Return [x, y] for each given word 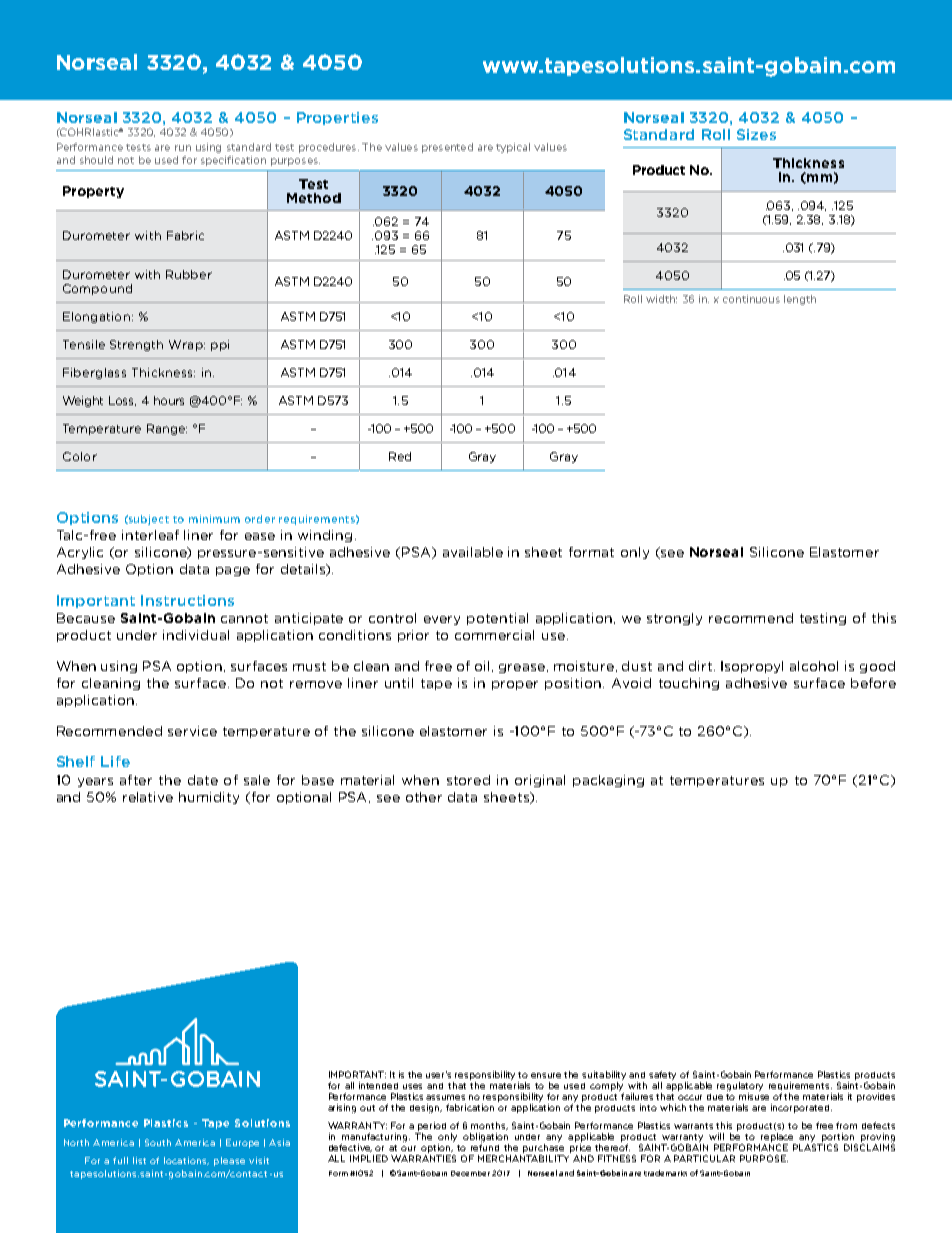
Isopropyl [752, 667]
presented [447, 148]
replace [777, 1137]
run [183, 148]
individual [196, 635]
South [158, 1142]
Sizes [756, 134]
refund [485, 1146]
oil [482, 666]
